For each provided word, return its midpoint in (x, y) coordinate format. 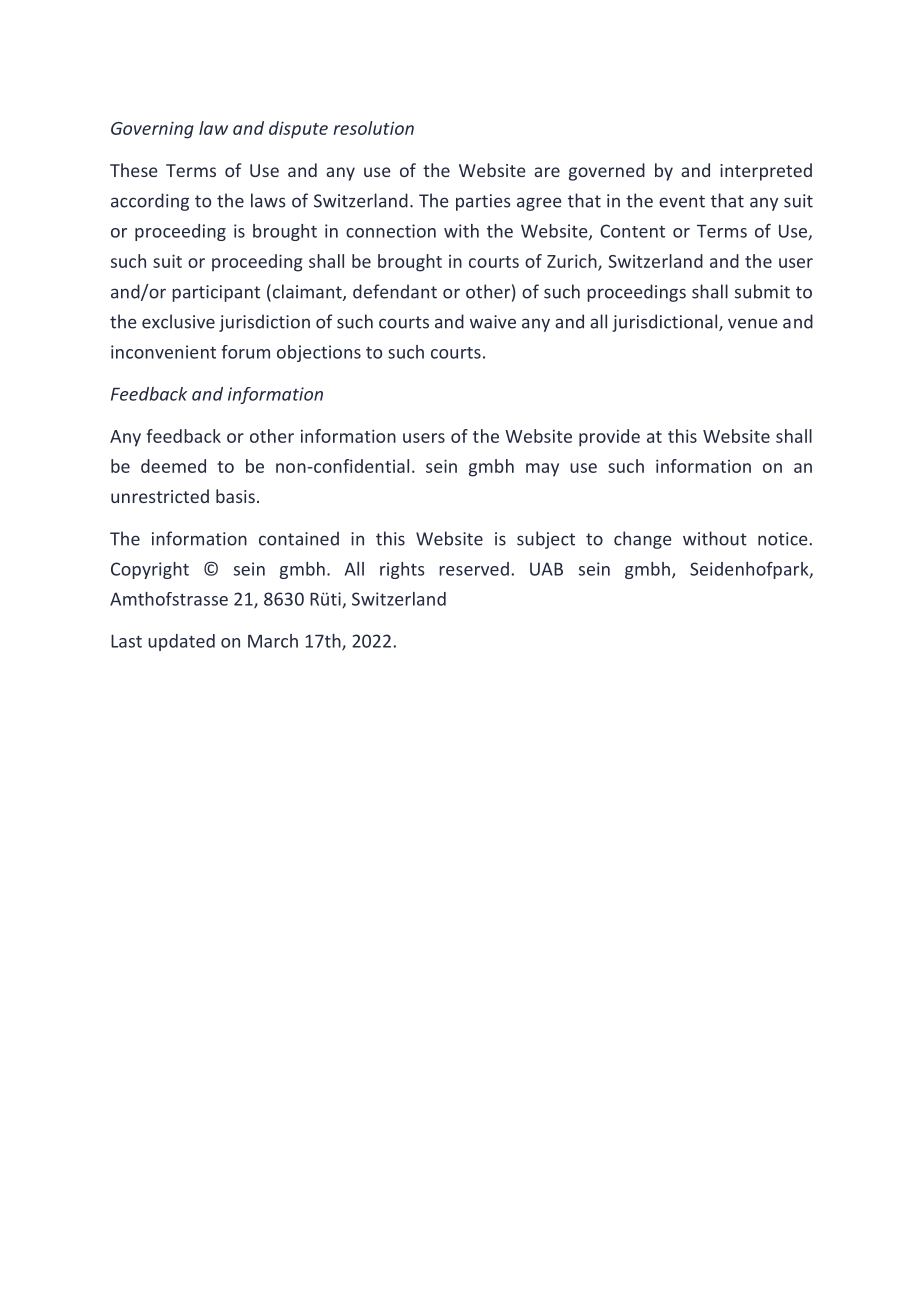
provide (609, 438)
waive (493, 322)
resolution (373, 128)
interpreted (766, 172)
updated (181, 642)
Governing (152, 130)
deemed (173, 466)
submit (762, 291)
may (542, 470)
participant (216, 293)
